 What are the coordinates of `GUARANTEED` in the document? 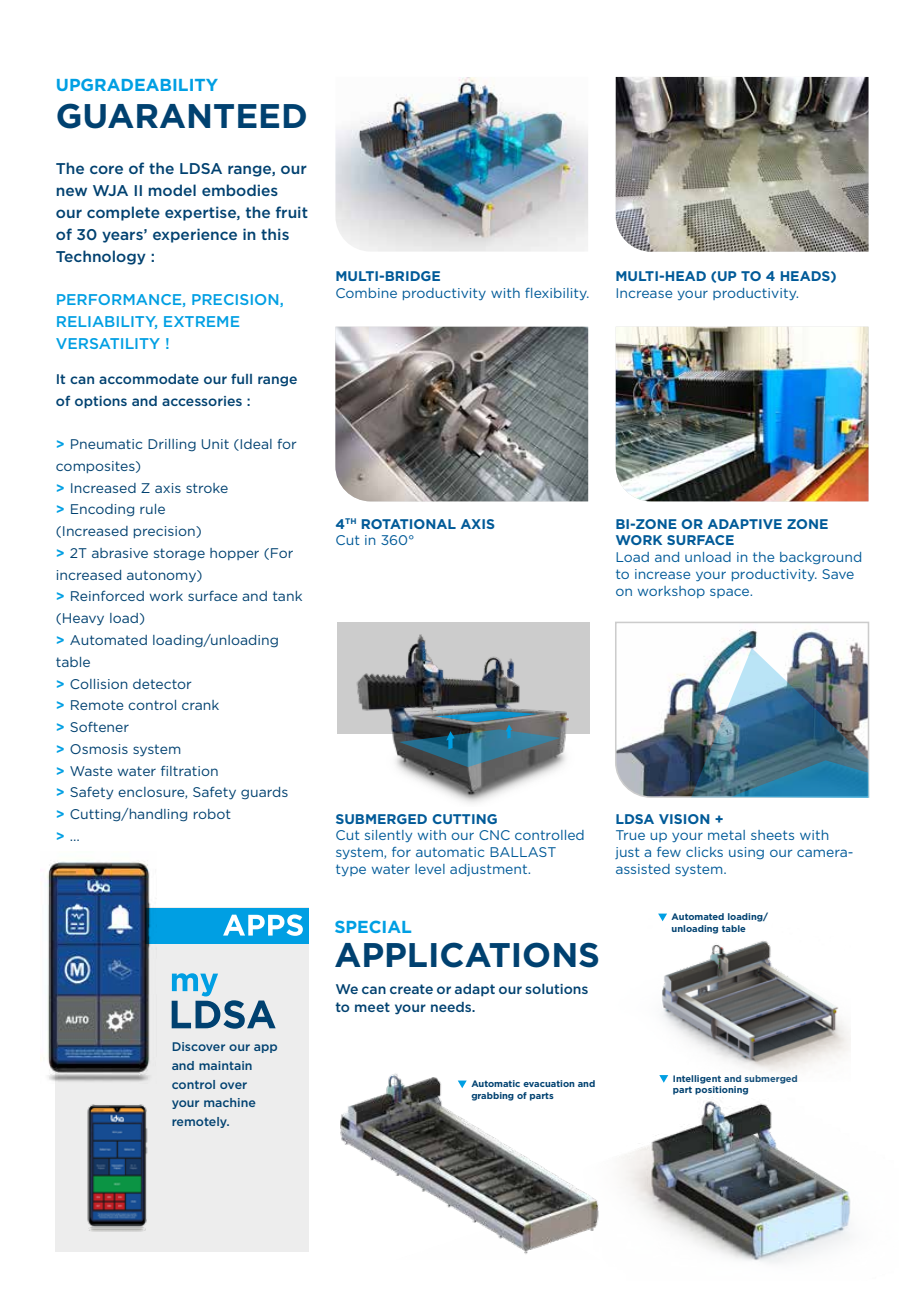 It's located at (181, 116).
